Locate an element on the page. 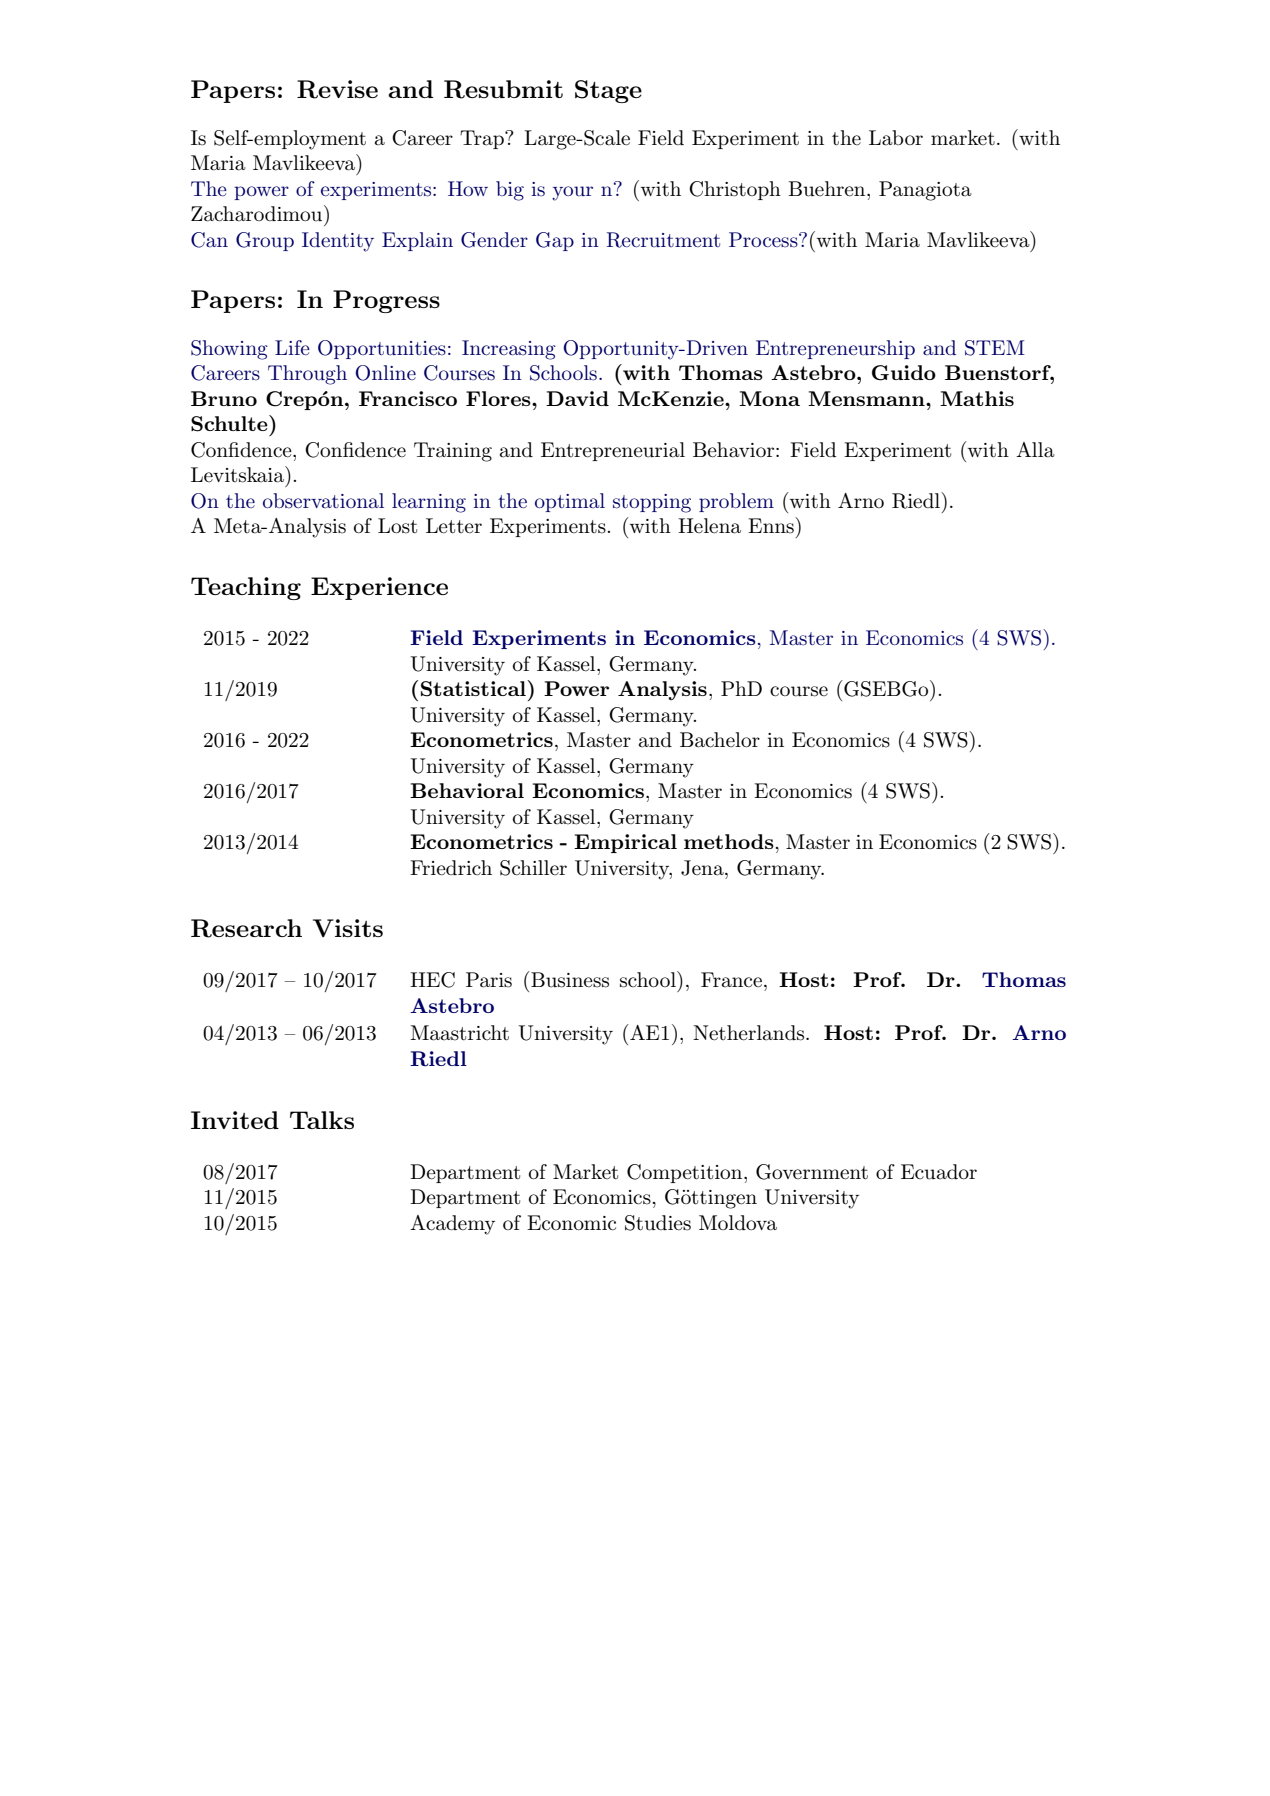 The width and height of the image is (1270, 1796). Studies is located at coordinates (658, 1223).
